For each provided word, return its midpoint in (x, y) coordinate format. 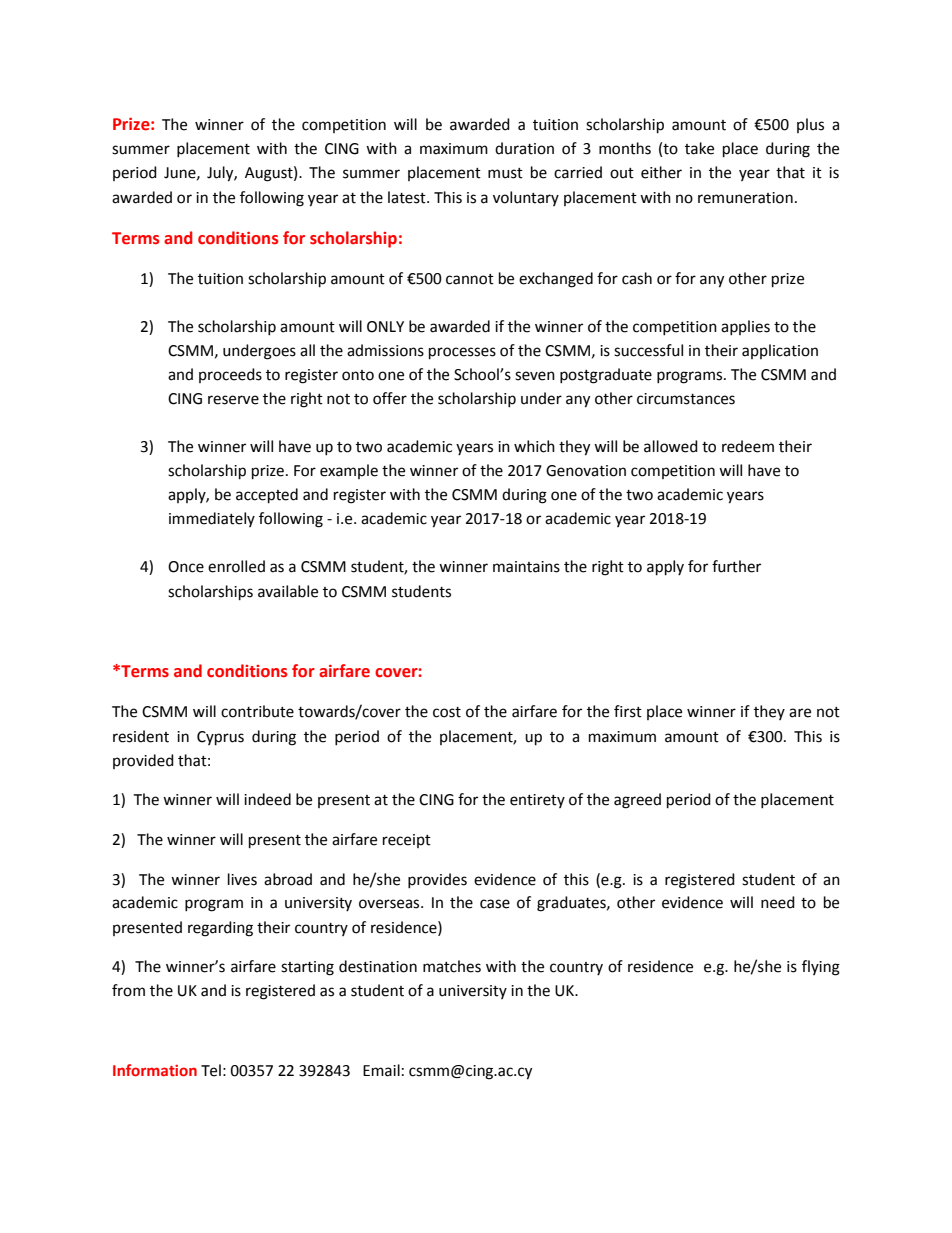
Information (155, 1070)
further (736, 566)
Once (186, 567)
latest (408, 197)
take (699, 148)
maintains (526, 567)
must (505, 173)
